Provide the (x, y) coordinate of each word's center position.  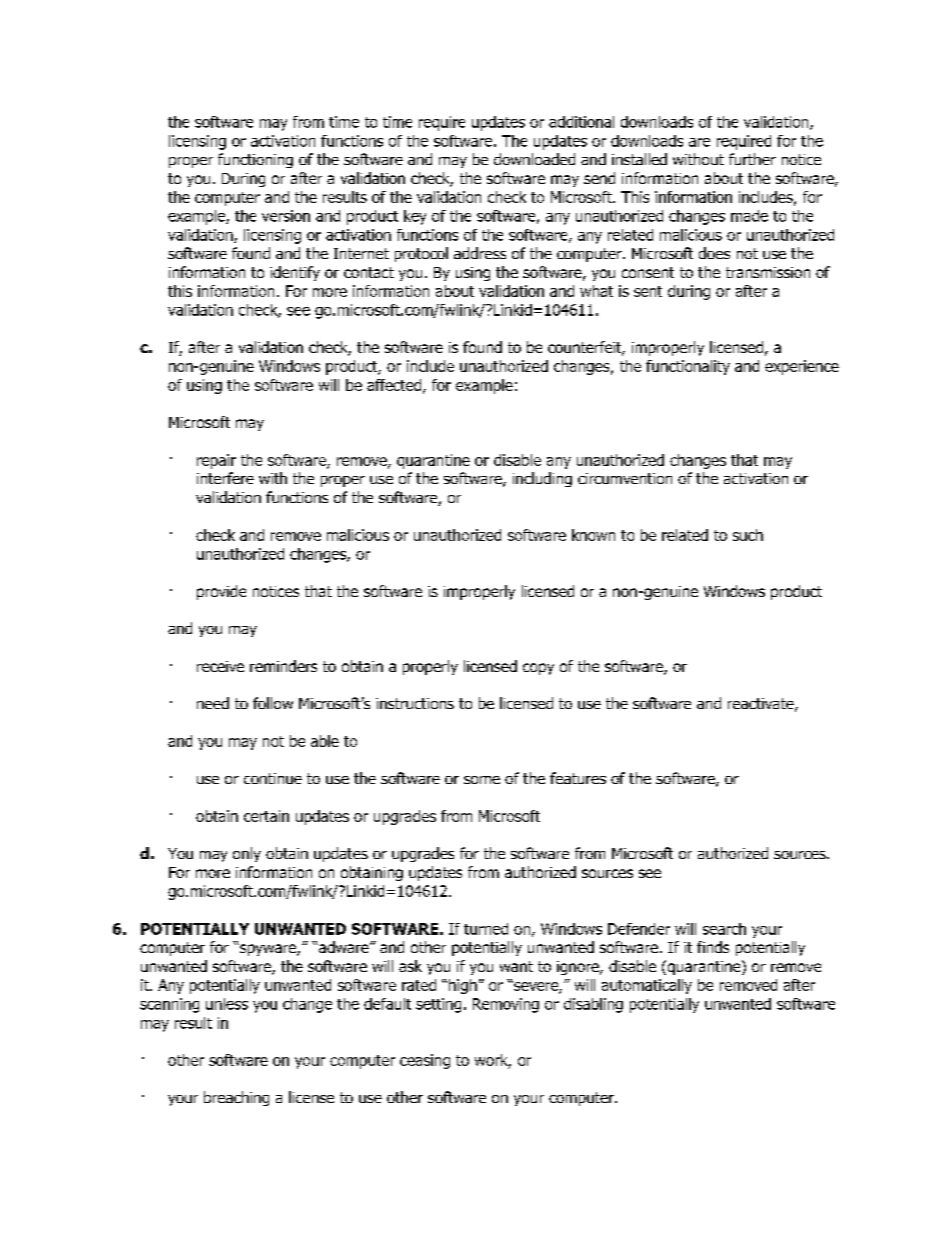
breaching (236, 1098)
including (542, 479)
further (752, 159)
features (578, 778)
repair (216, 461)
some (482, 780)
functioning (255, 160)
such (748, 535)
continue (273, 778)
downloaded (534, 159)
